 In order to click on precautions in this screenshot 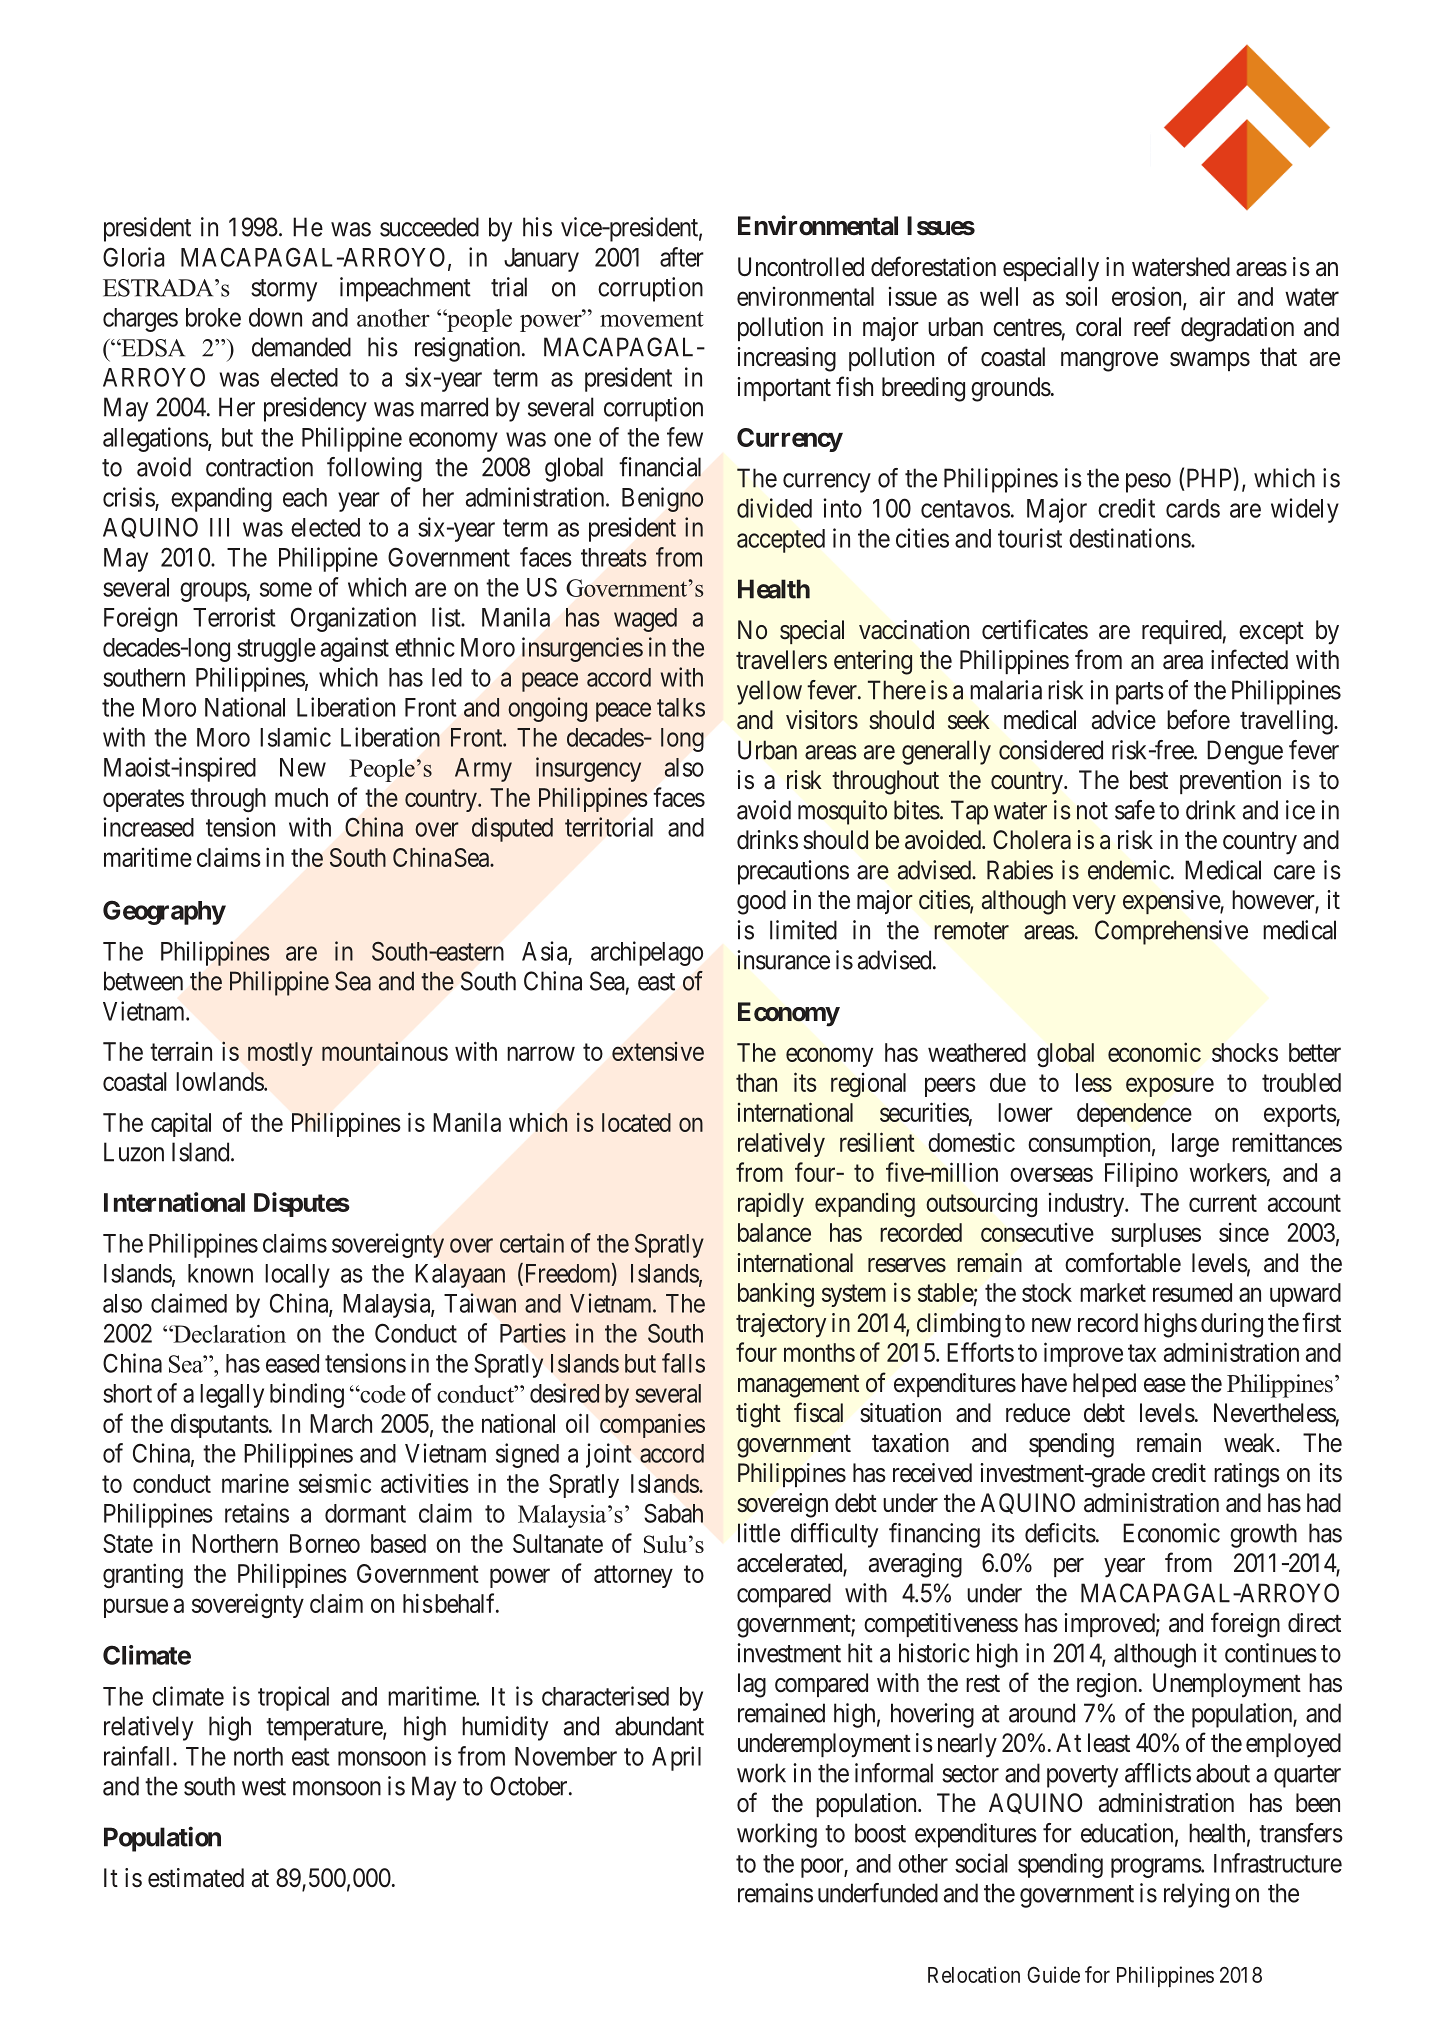, I will do `click(793, 872)`.
